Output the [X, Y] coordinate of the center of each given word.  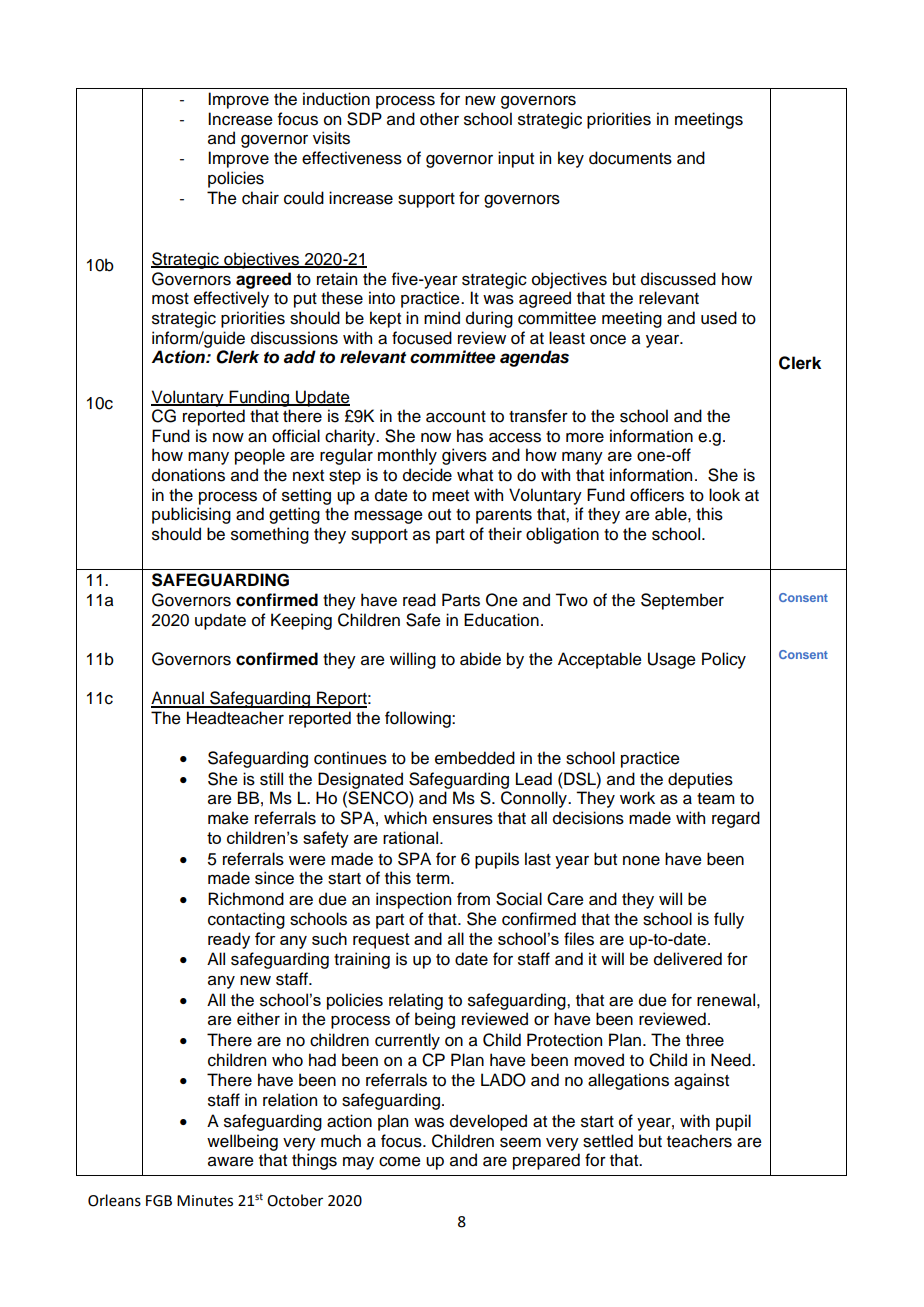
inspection [413, 900]
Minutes [205, 1201]
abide [480, 659]
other [439, 119]
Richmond [246, 899]
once [608, 340]
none [641, 861]
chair [260, 198]
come [400, 1162]
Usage [672, 660]
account [456, 417]
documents [630, 158]
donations [188, 475]
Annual [178, 699]
